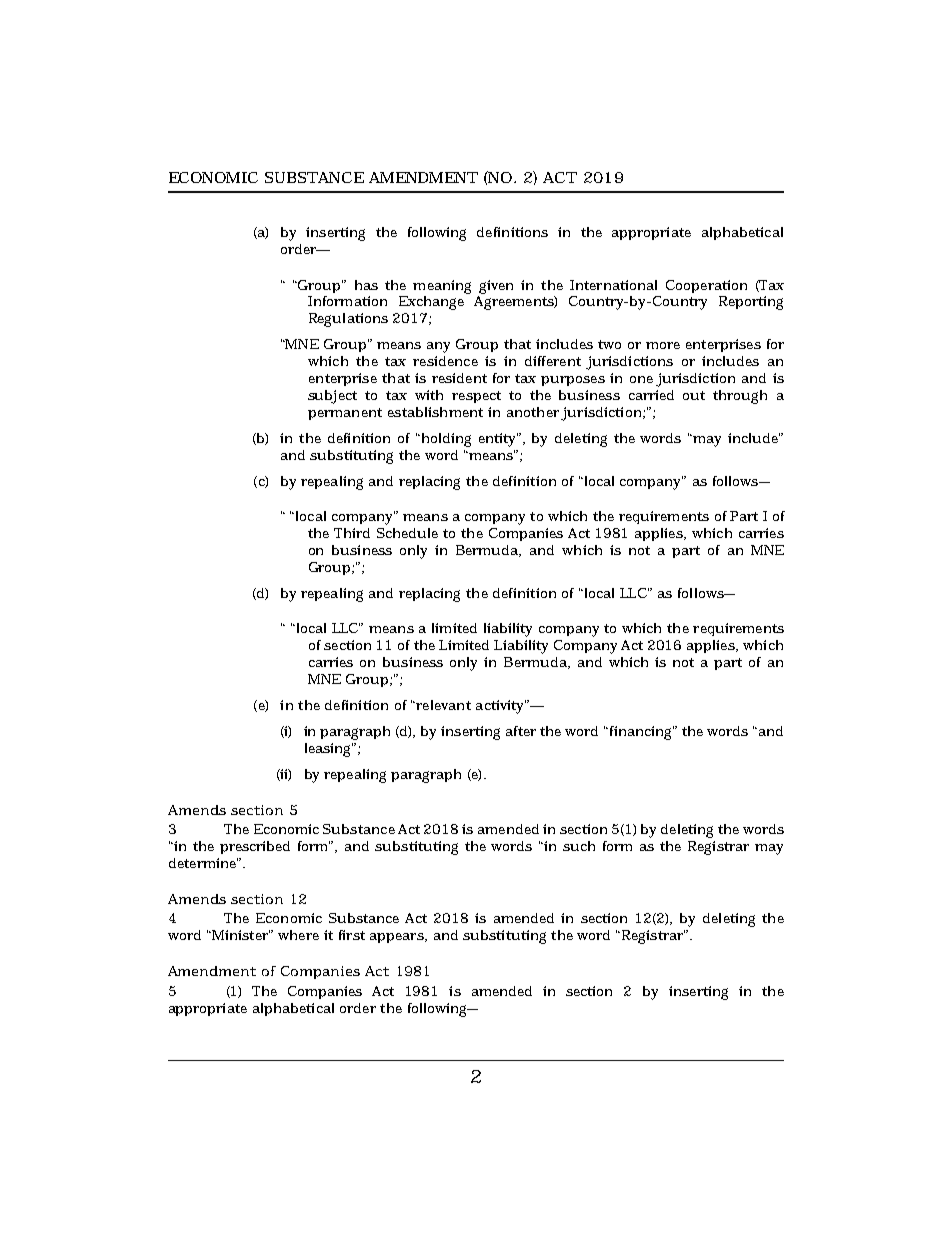 The width and height of the image is (952, 1233). Describe the element at coordinates (502, 707) in the image. I see `activity` at that location.
